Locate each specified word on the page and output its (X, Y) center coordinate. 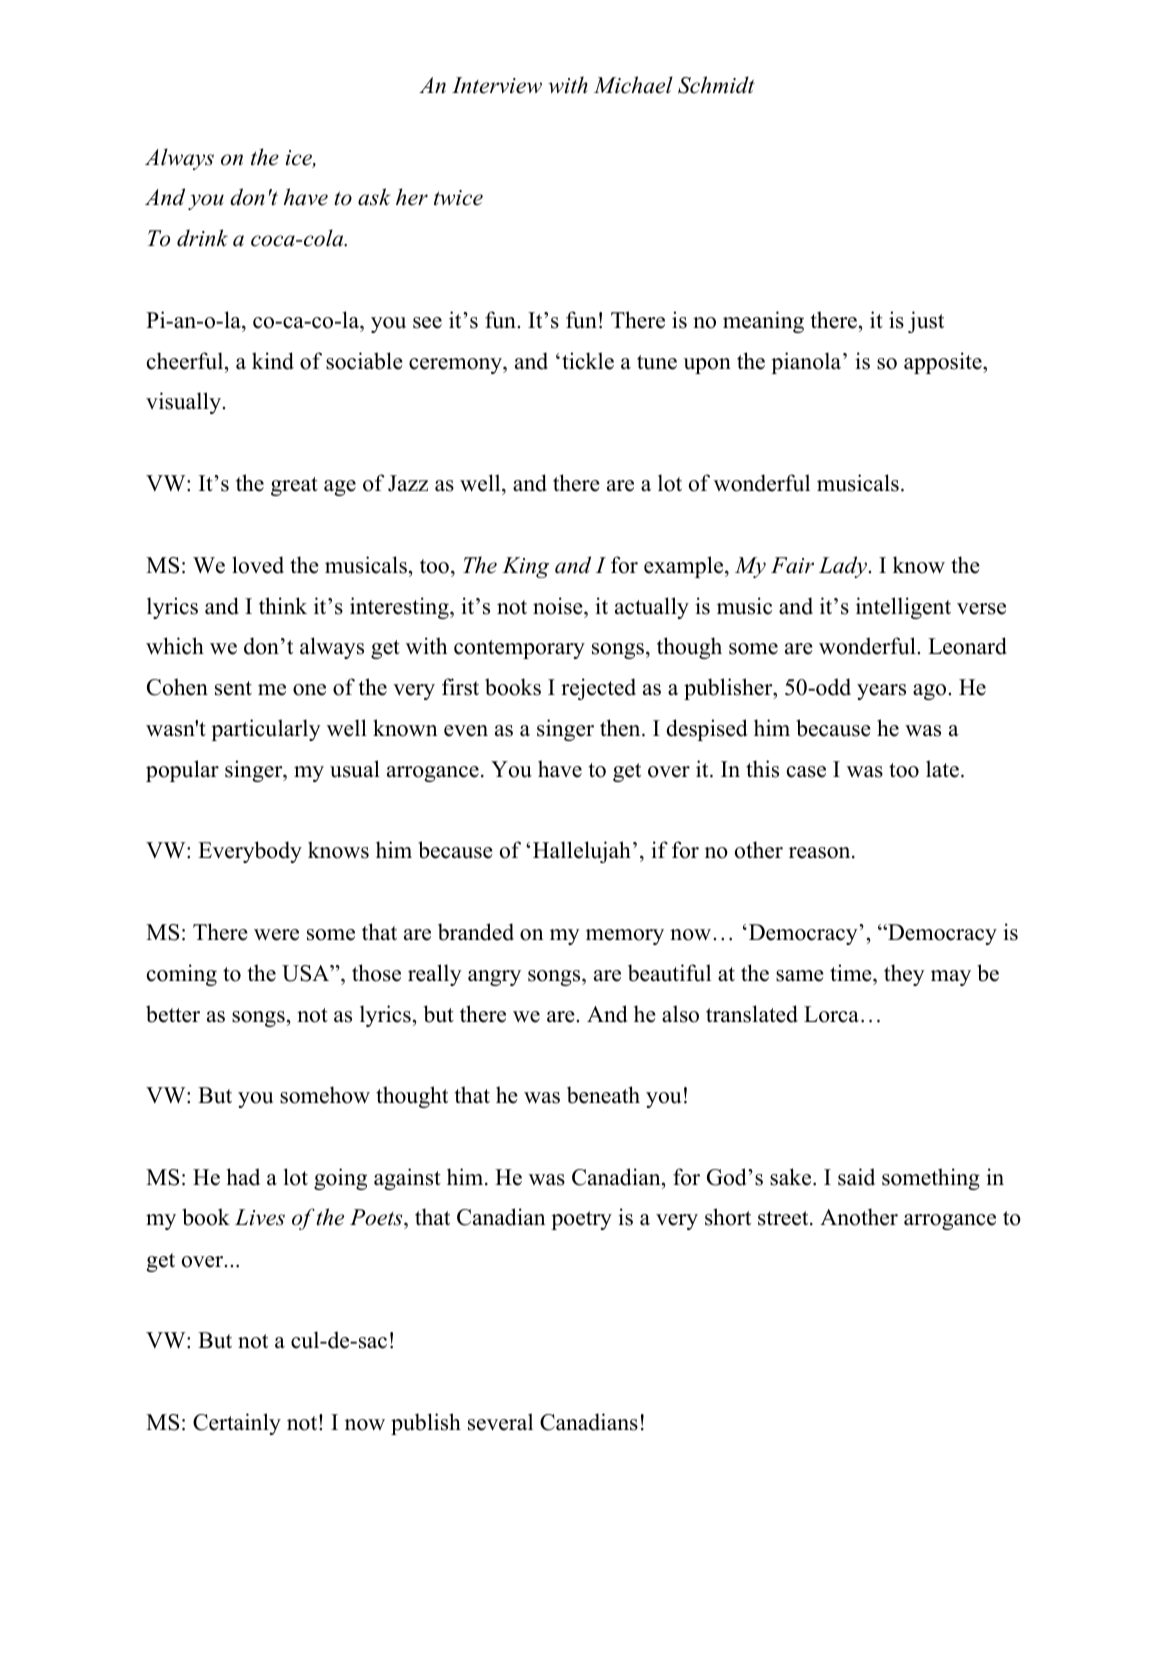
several (500, 1422)
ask (374, 197)
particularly (266, 730)
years (881, 692)
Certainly (237, 1424)
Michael (633, 85)
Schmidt (716, 85)
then (621, 728)
